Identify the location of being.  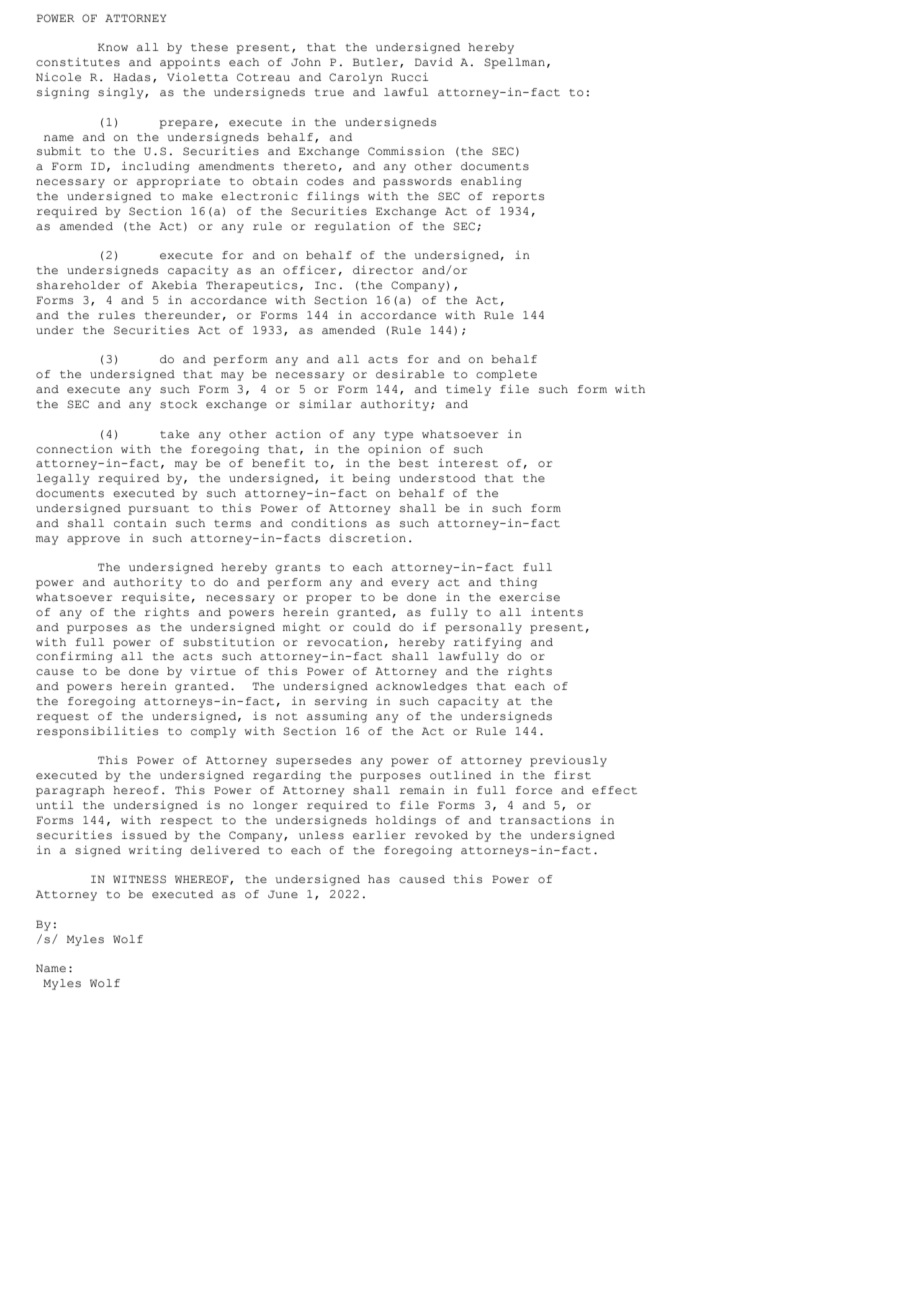
(371, 479).
